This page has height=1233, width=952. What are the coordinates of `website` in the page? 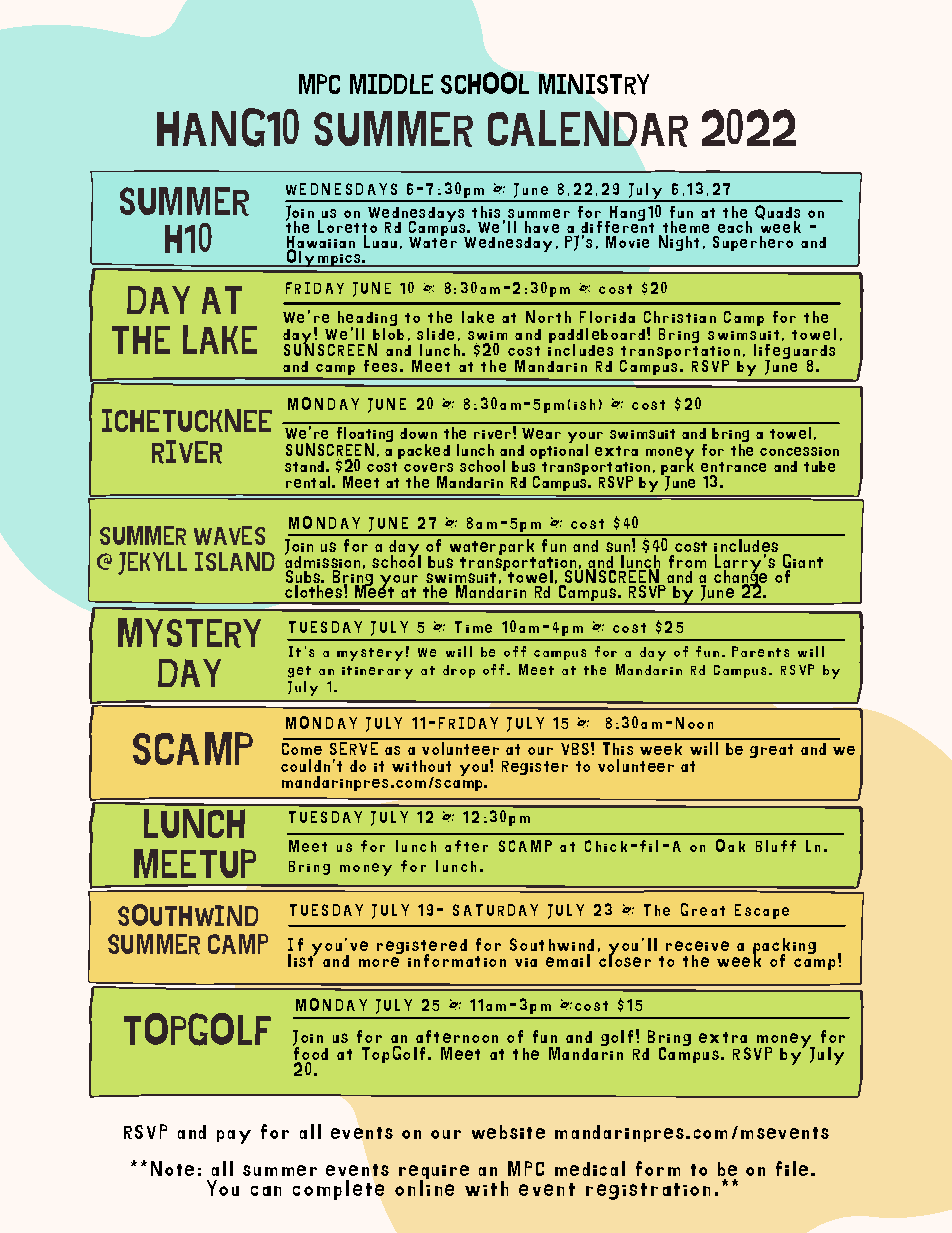 It's located at (508, 1132).
